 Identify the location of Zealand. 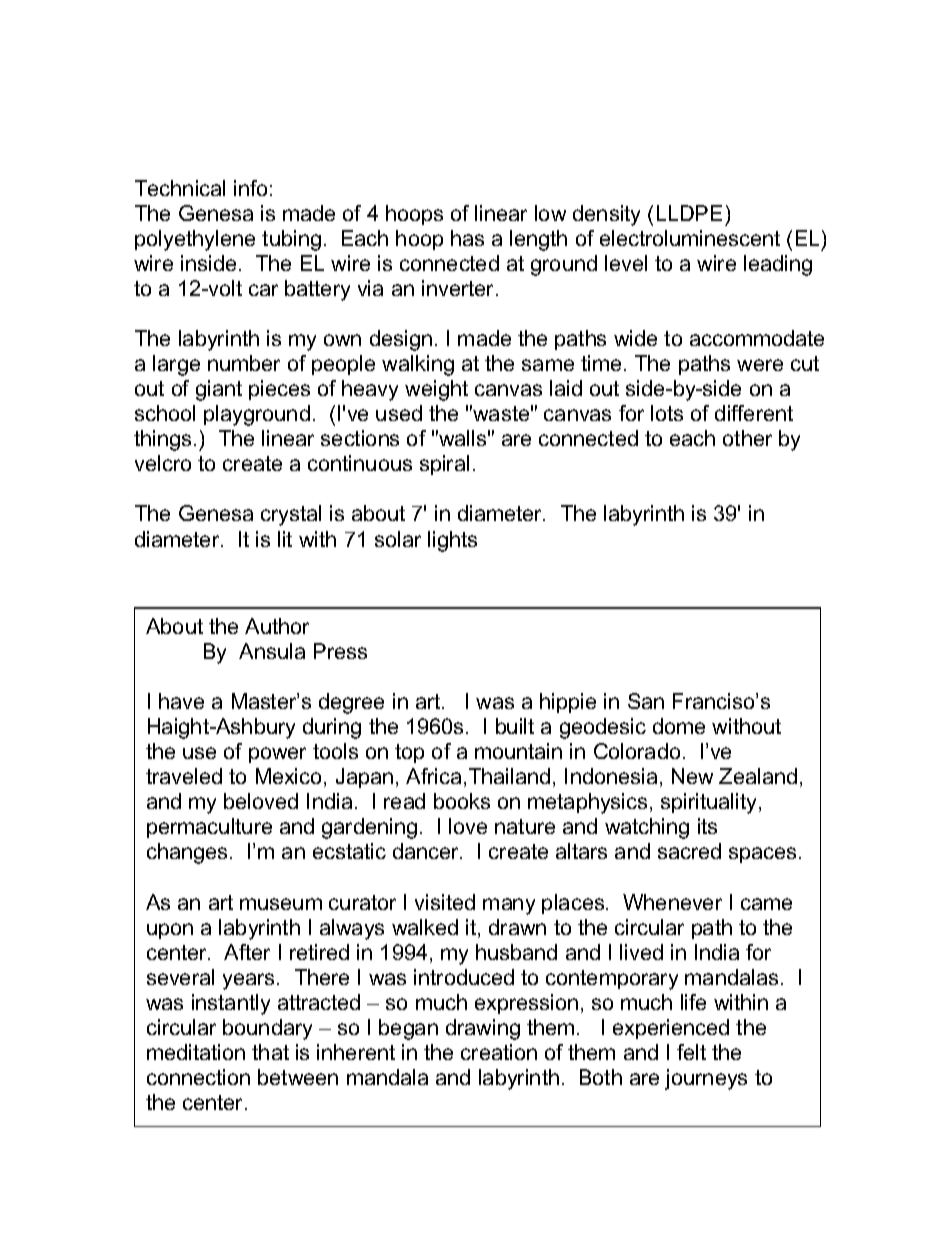
(758, 776).
